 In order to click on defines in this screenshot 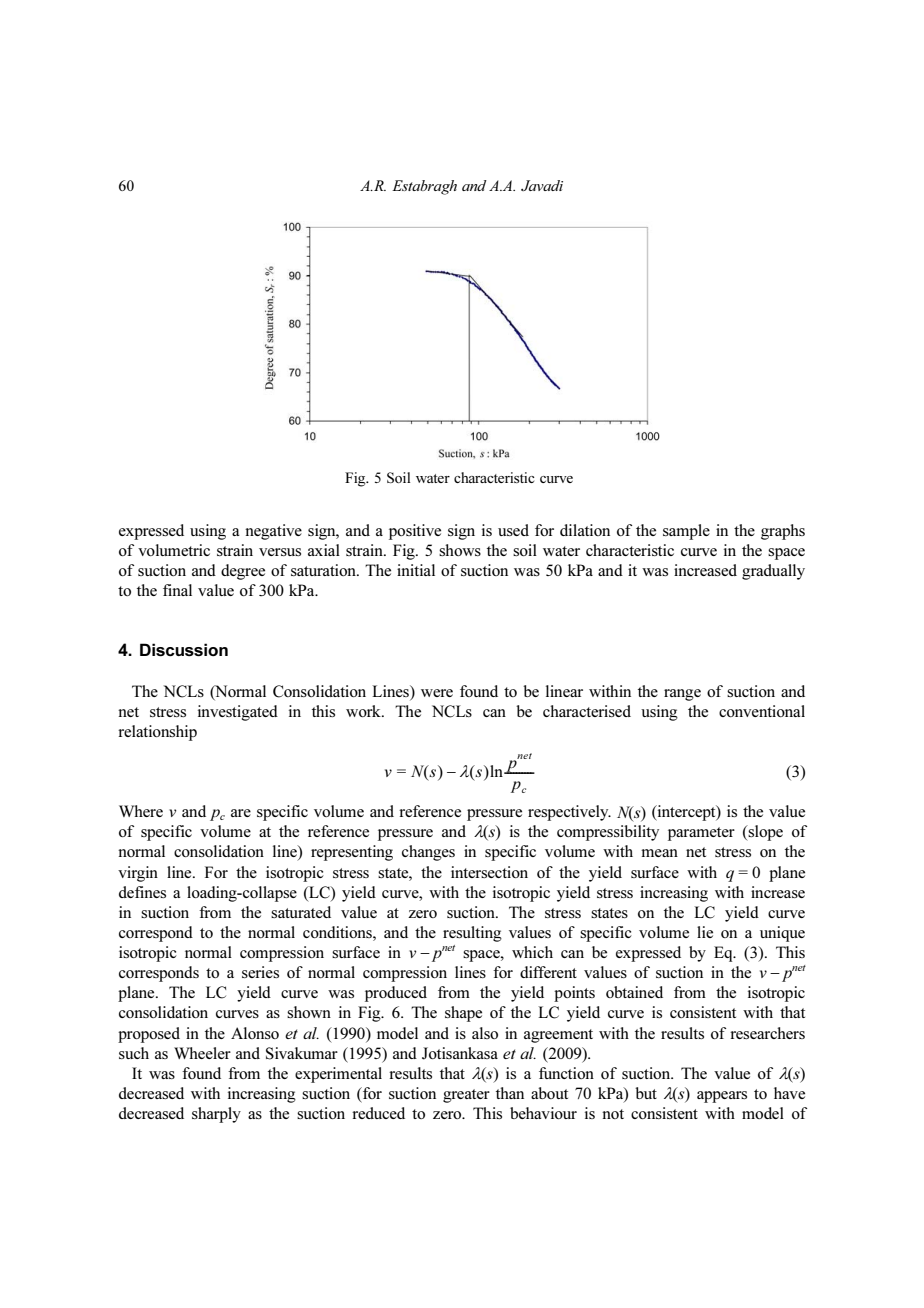, I will do `click(142, 892)`.
